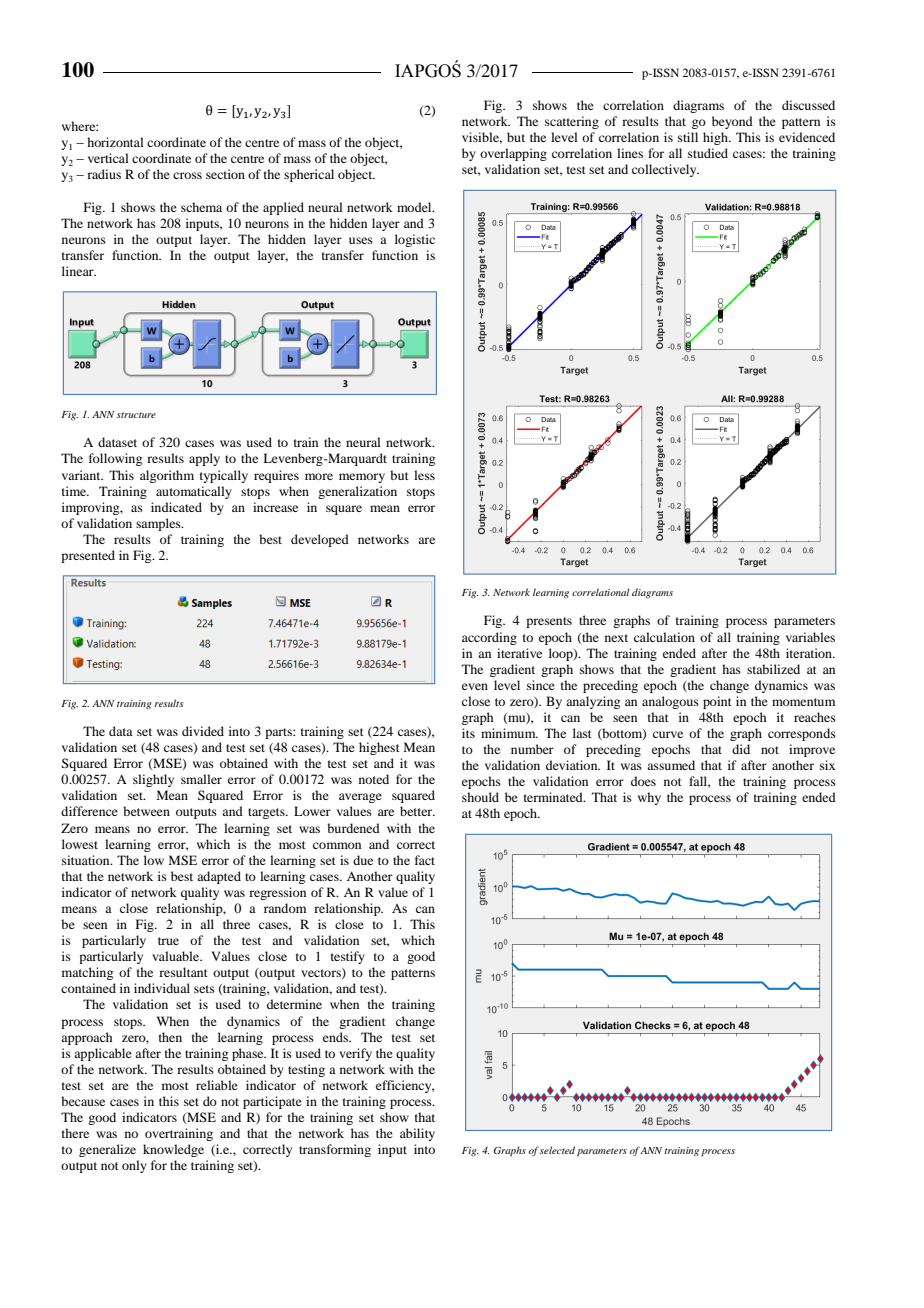 This screenshot has height=1308, width=924. Describe the element at coordinates (513, 154) in the screenshot. I see `overlapping` at that location.
